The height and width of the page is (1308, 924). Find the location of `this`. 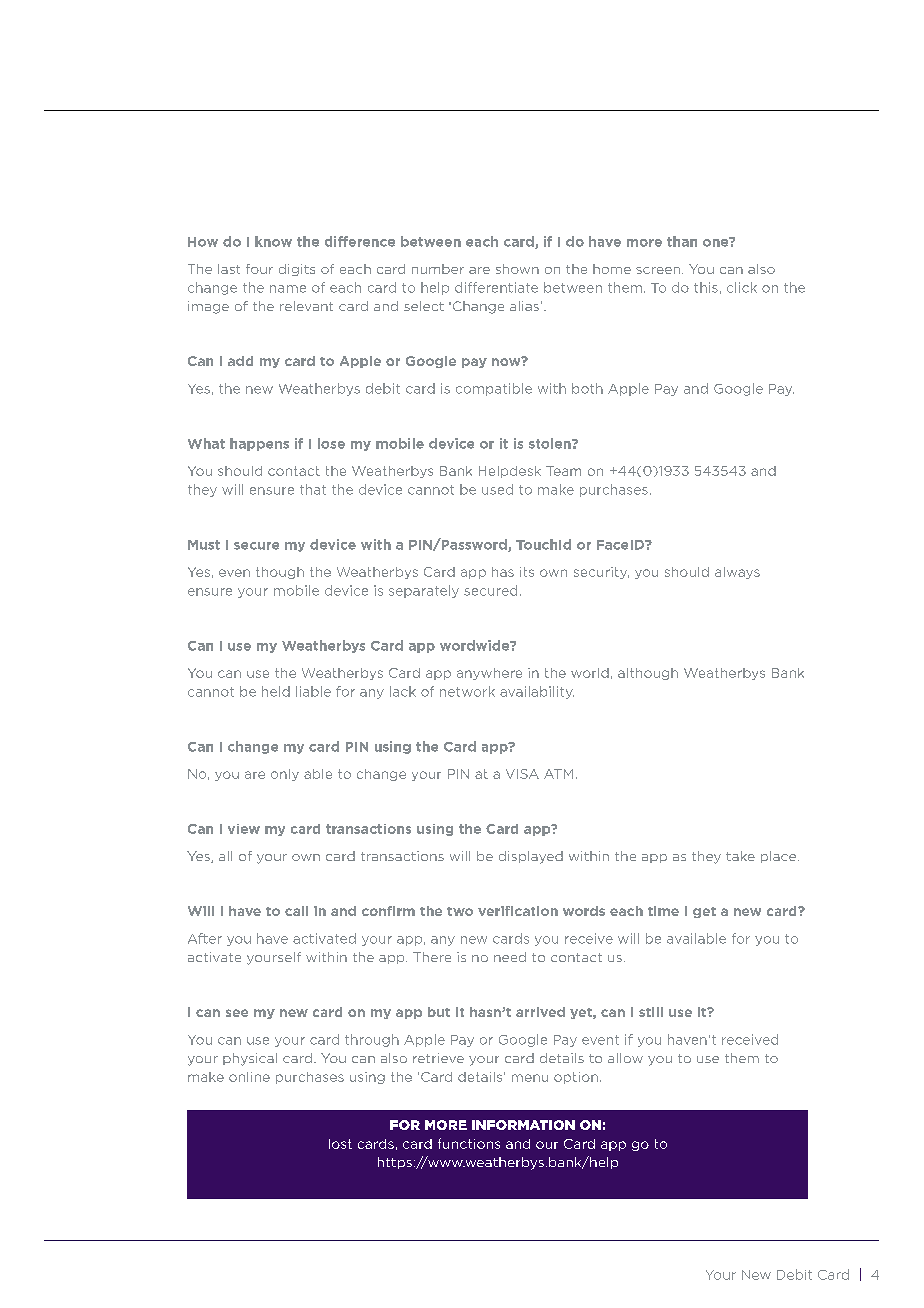

this is located at coordinates (706, 287).
